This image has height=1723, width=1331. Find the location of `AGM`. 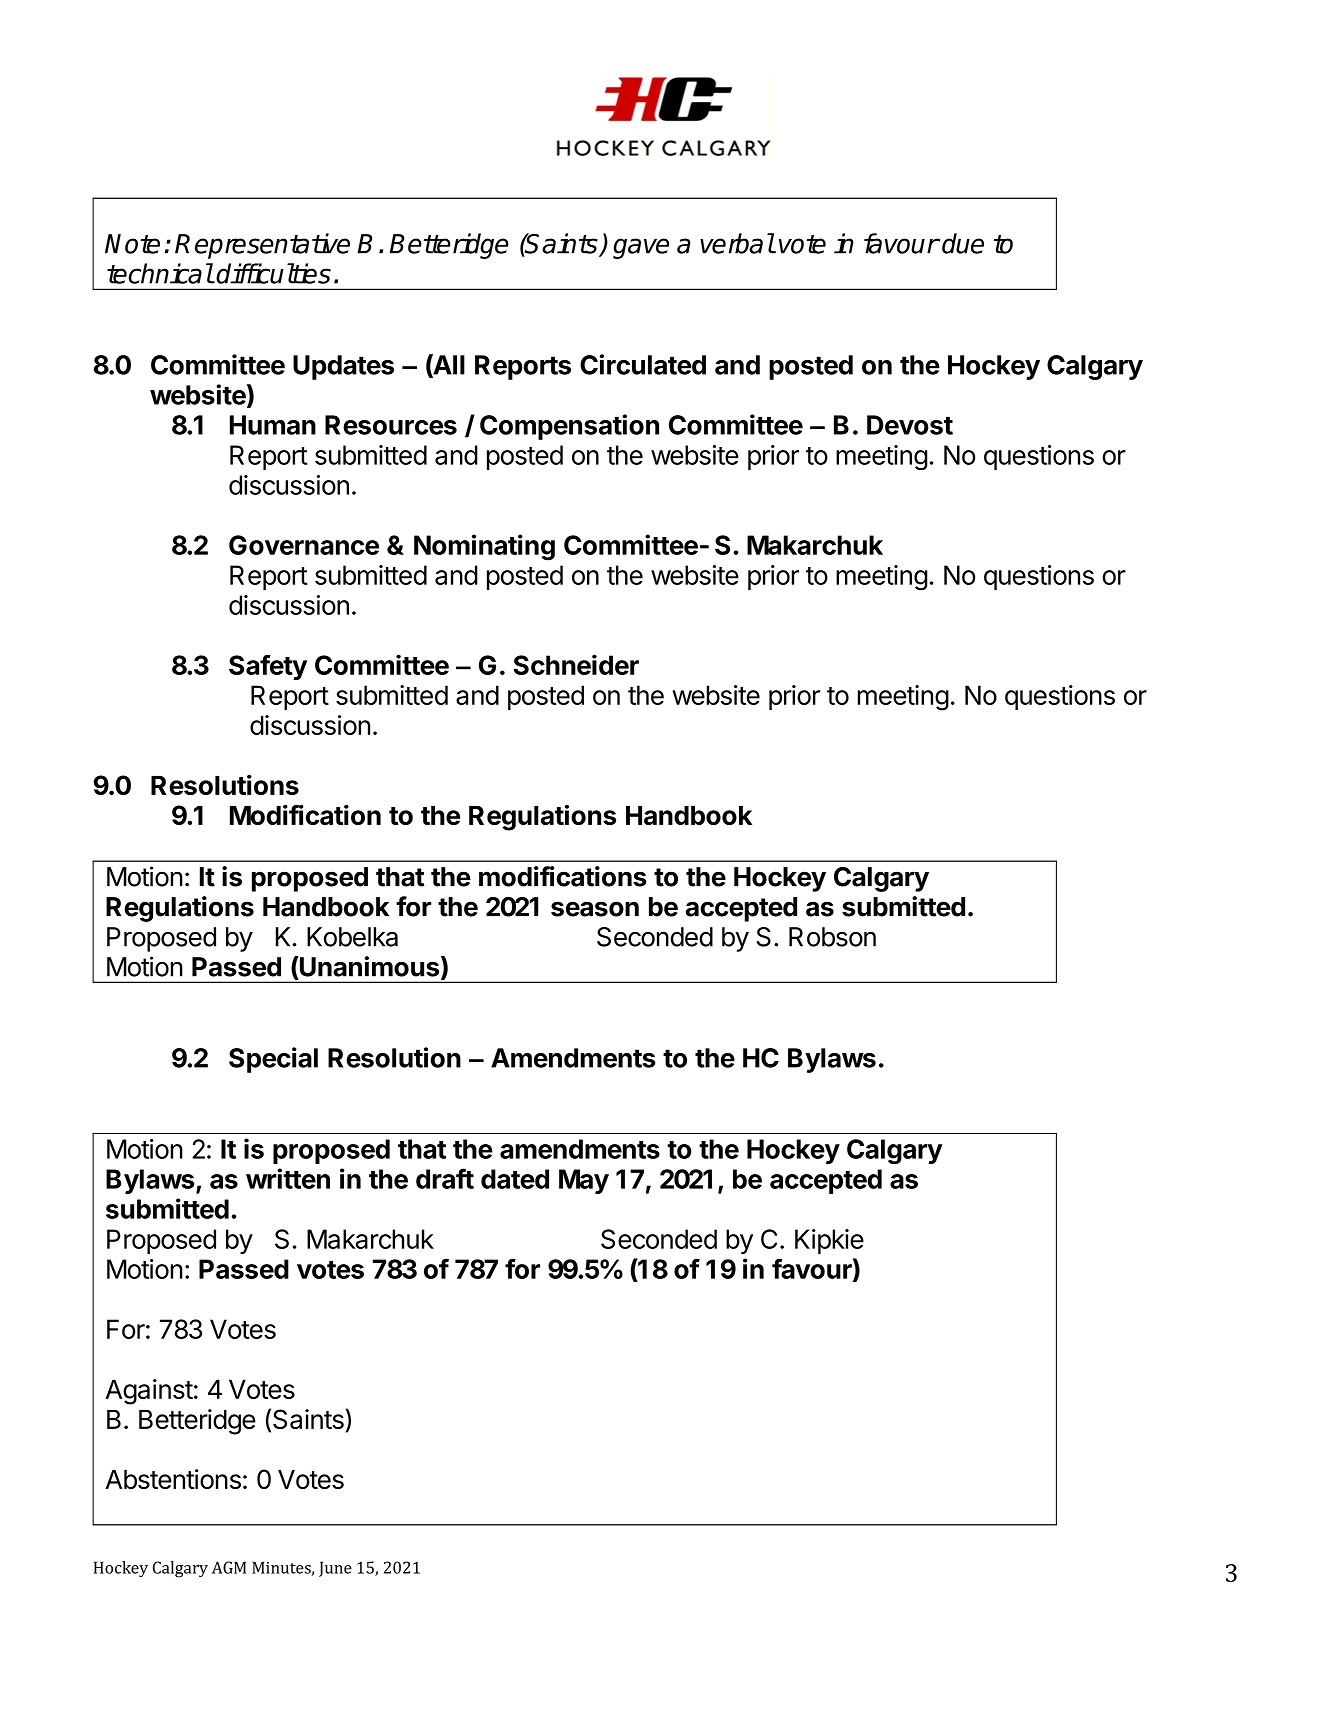

AGM is located at coordinates (229, 1567).
